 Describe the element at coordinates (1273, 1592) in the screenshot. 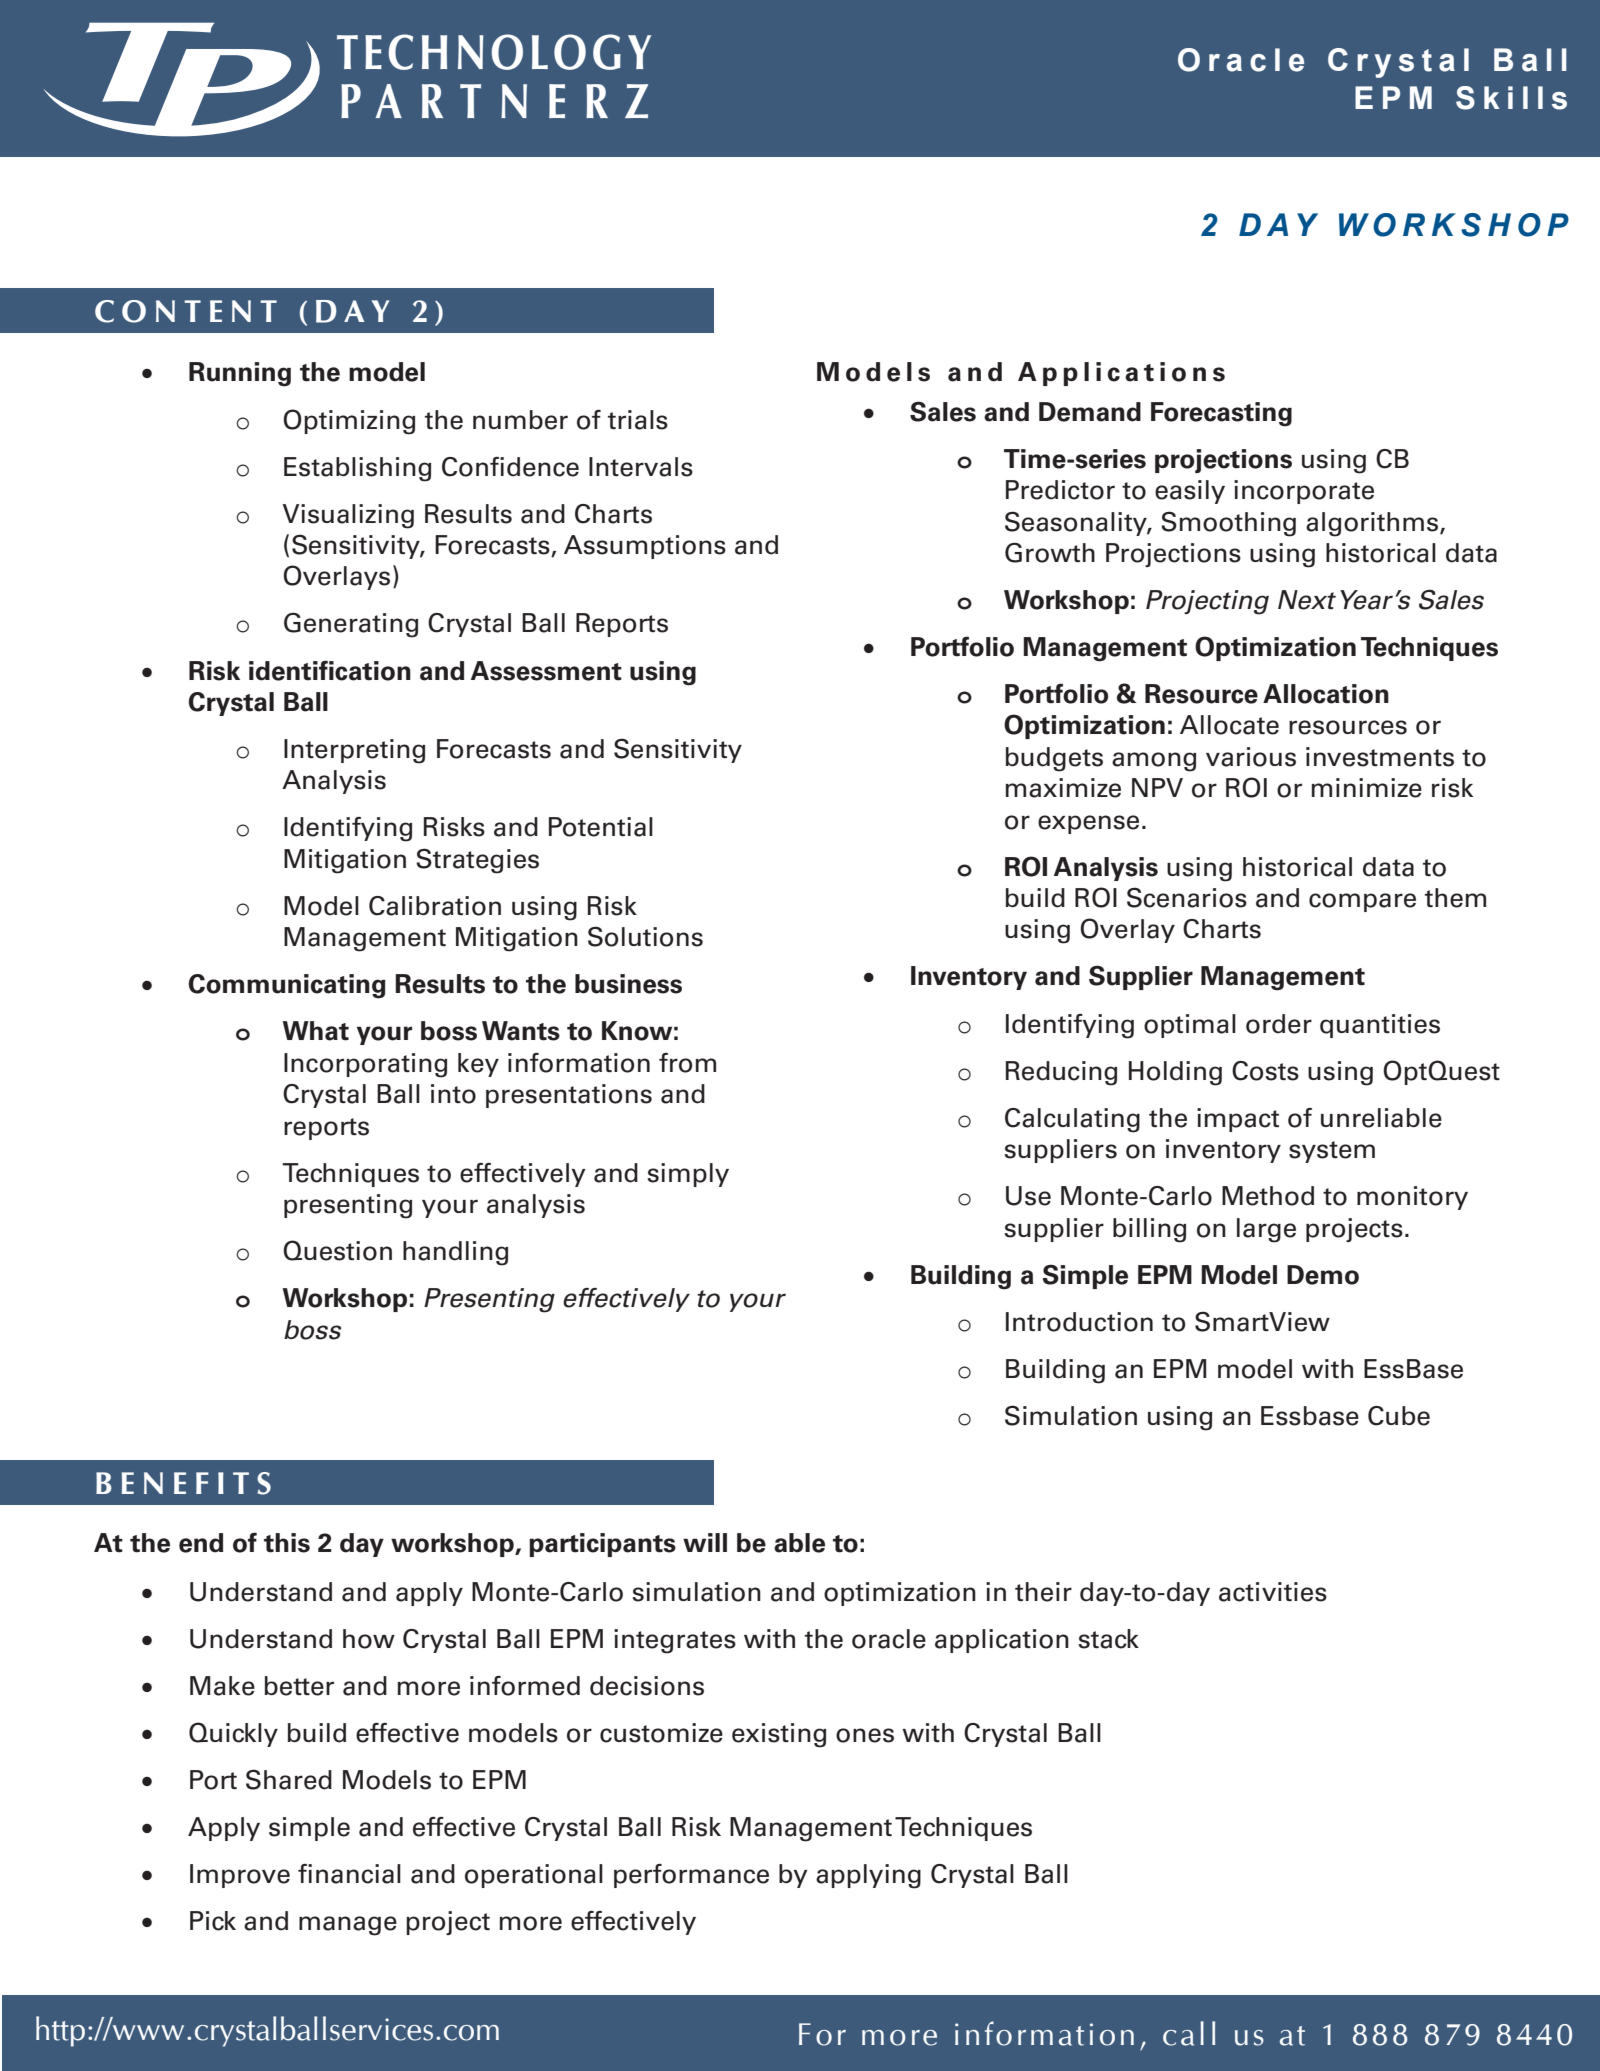

I see `activities` at that location.
